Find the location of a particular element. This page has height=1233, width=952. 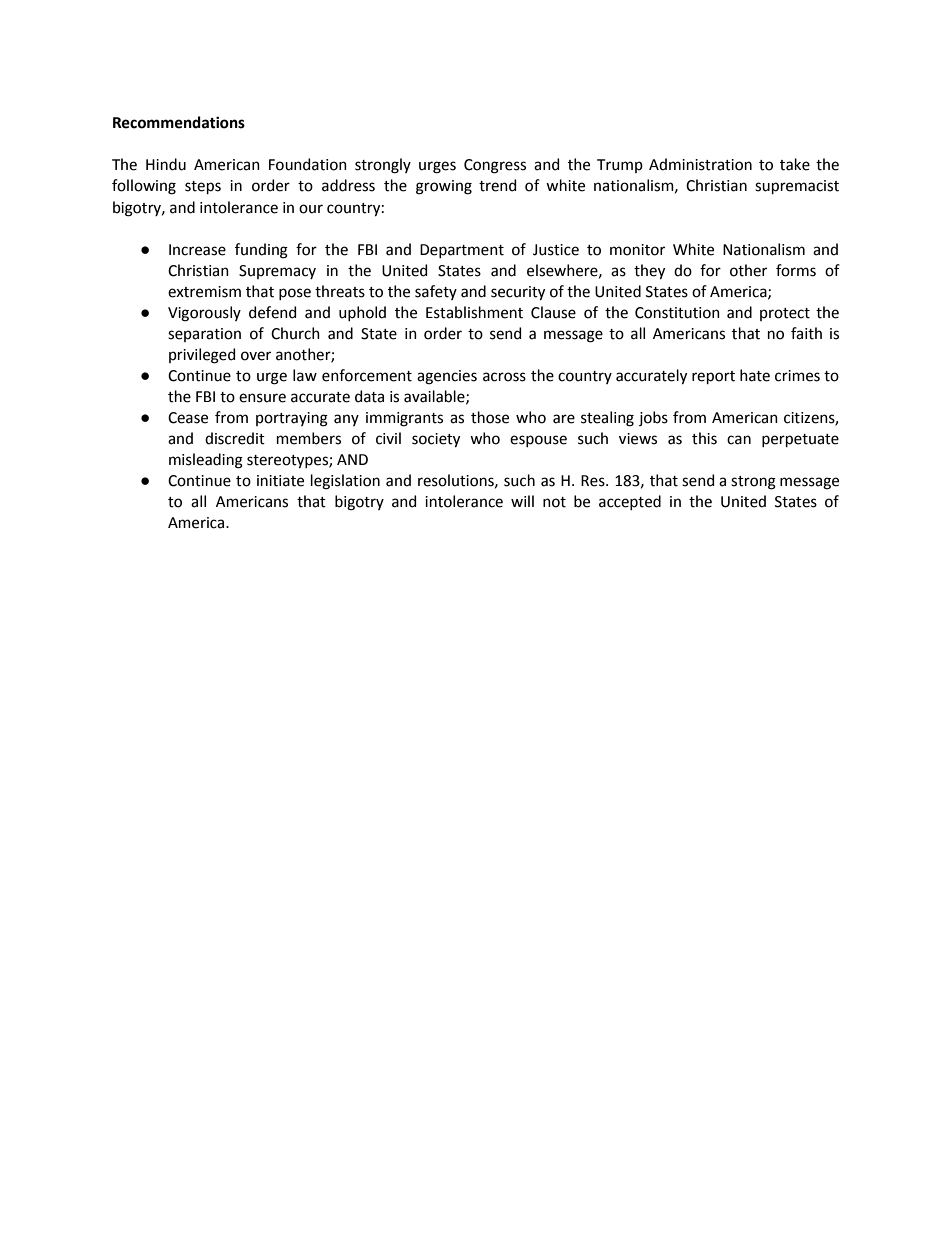

Administration is located at coordinates (700, 164).
